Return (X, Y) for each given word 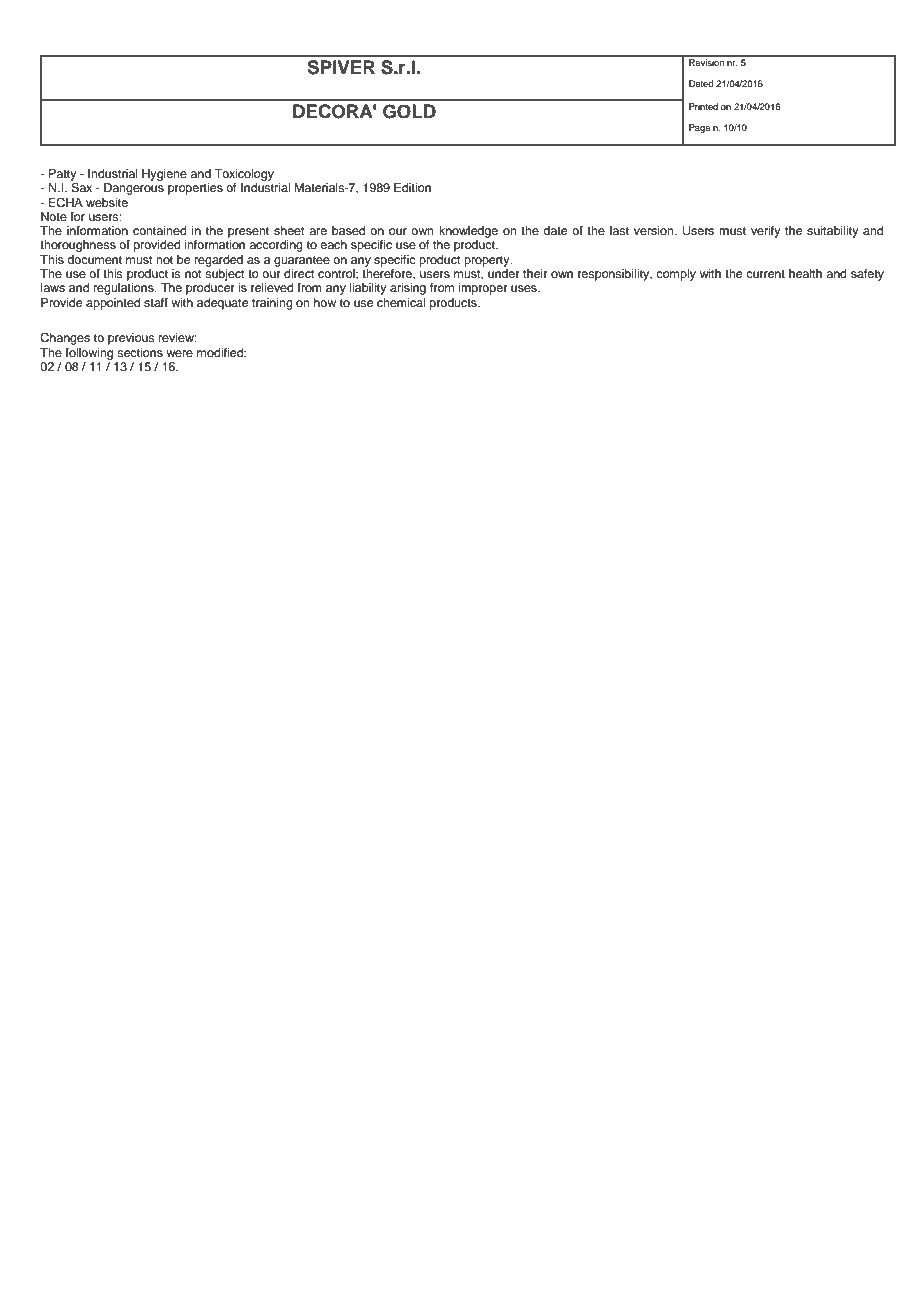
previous (131, 339)
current (765, 274)
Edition (412, 187)
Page (699, 128)
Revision (706, 61)
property (488, 261)
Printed (703, 106)
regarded (219, 261)
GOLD (409, 111)
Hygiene (164, 175)
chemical (401, 302)
